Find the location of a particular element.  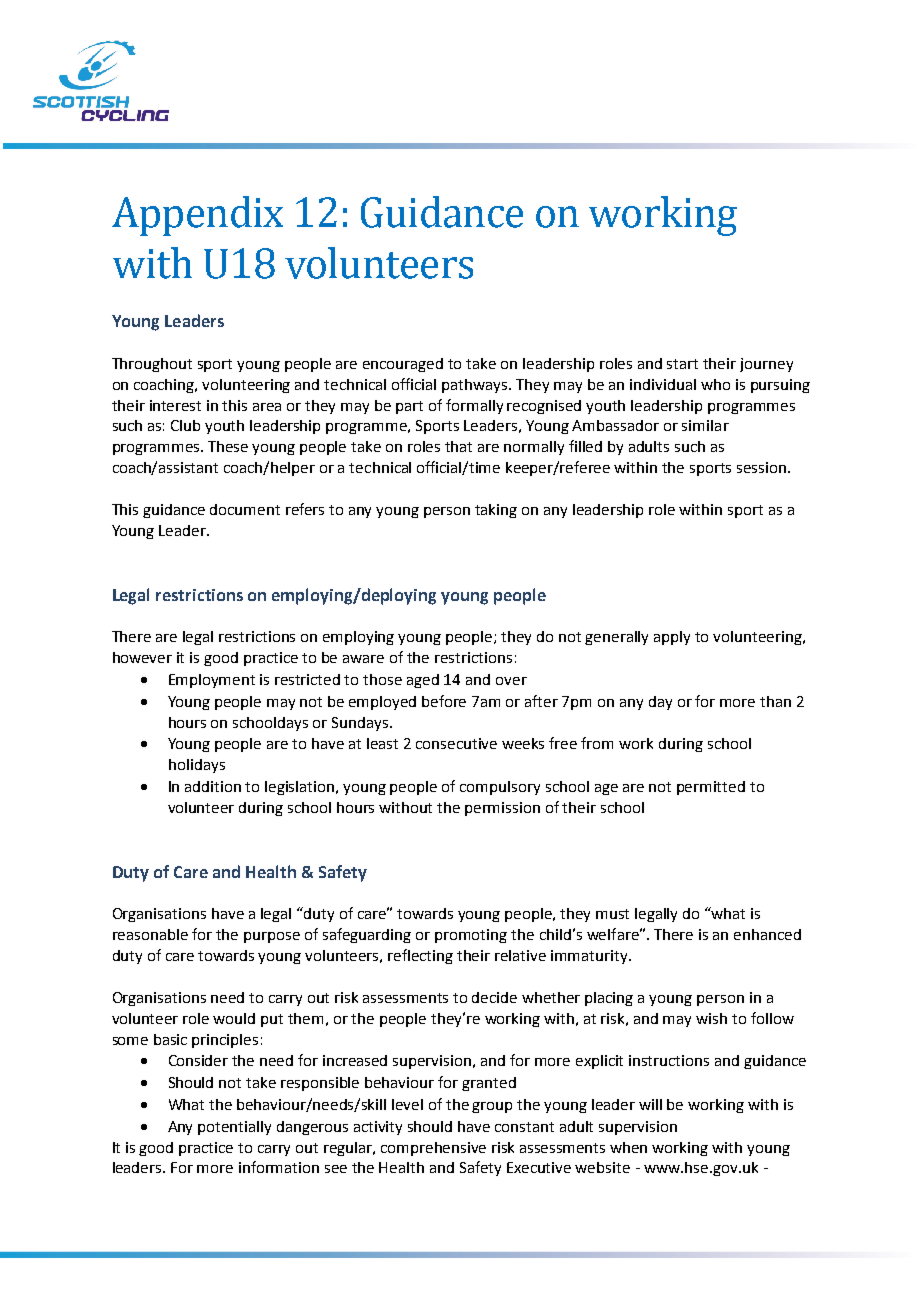

consecutive is located at coordinates (456, 743).
